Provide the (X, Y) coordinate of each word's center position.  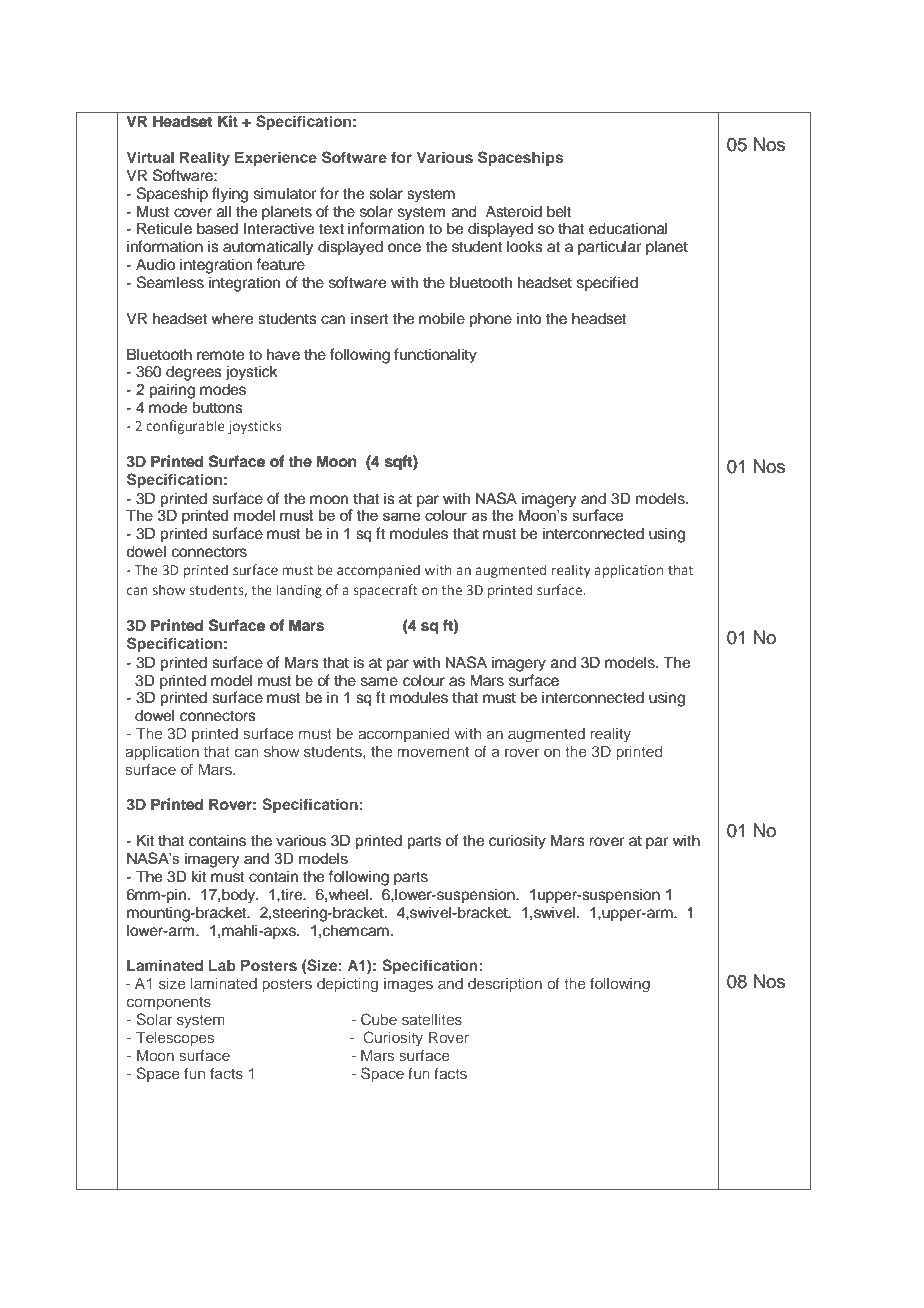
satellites (432, 1019)
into (529, 318)
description (505, 985)
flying (230, 195)
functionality (435, 356)
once (404, 248)
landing (299, 591)
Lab (222, 965)
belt (559, 211)
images (408, 985)
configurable (185, 427)
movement (433, 752)
